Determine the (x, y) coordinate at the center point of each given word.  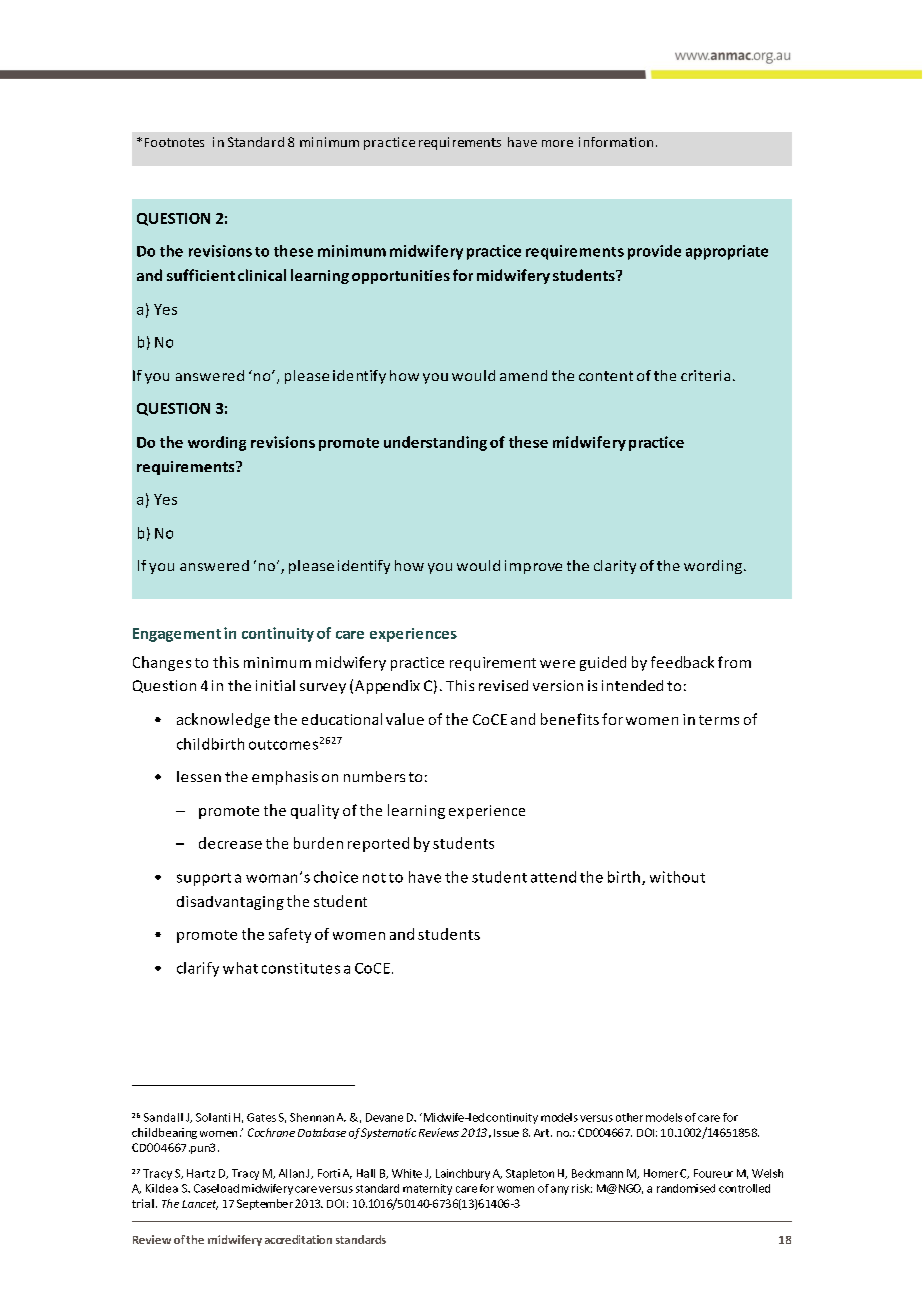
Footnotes (174, 142)
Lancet (200, 1205)
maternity (427, 1189)
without (677, 877)
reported (378, 844)
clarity (615, 567)
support (204, 879)
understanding (435, 443)
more (557, 143)
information (616, 142)
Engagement (177, 635)
